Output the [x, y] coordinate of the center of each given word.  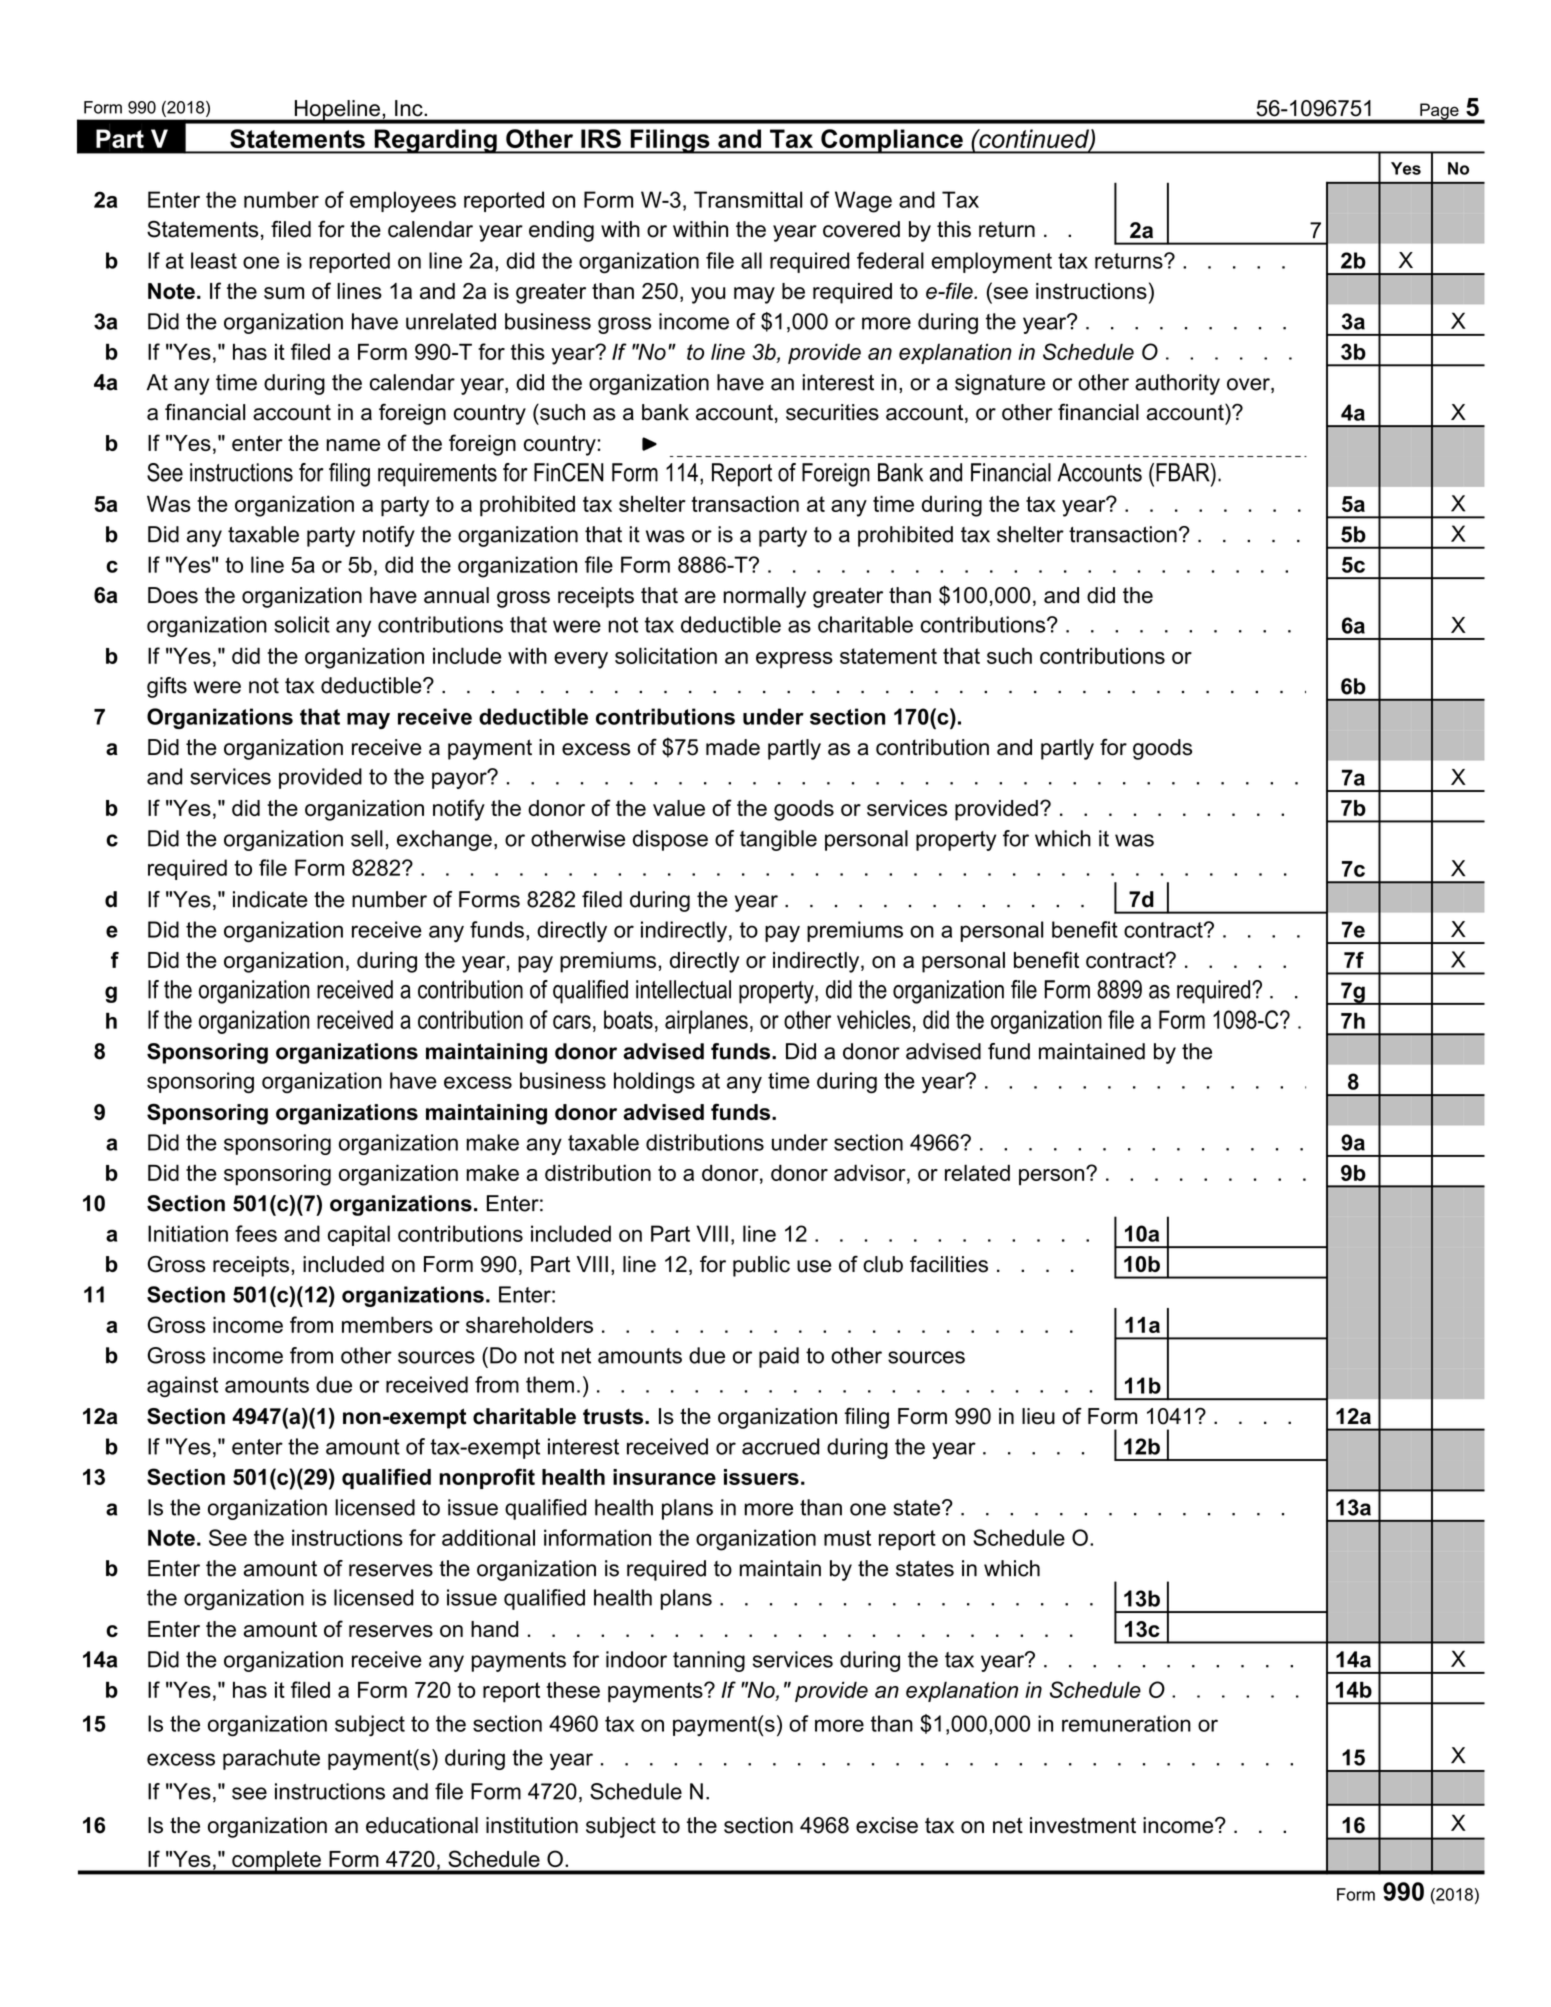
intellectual [683, 989]
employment [991, 262]
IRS [601, 138]
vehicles [874, 1019]
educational [422, 1825]
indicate [270, 899]
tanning [709, 1661]
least [214, 260]
